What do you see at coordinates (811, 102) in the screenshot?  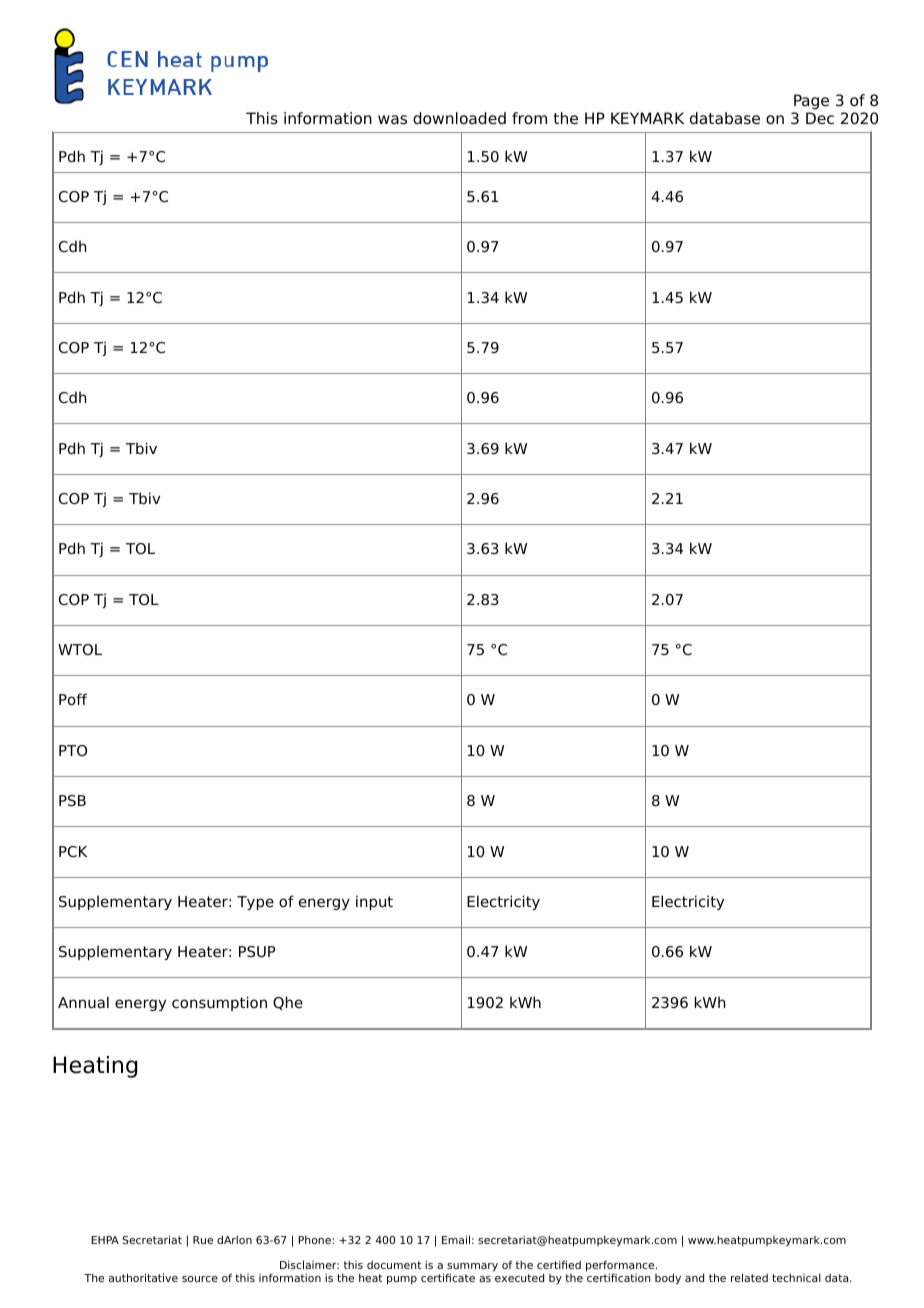 I see `Page` at bounding box center [811, 102].
